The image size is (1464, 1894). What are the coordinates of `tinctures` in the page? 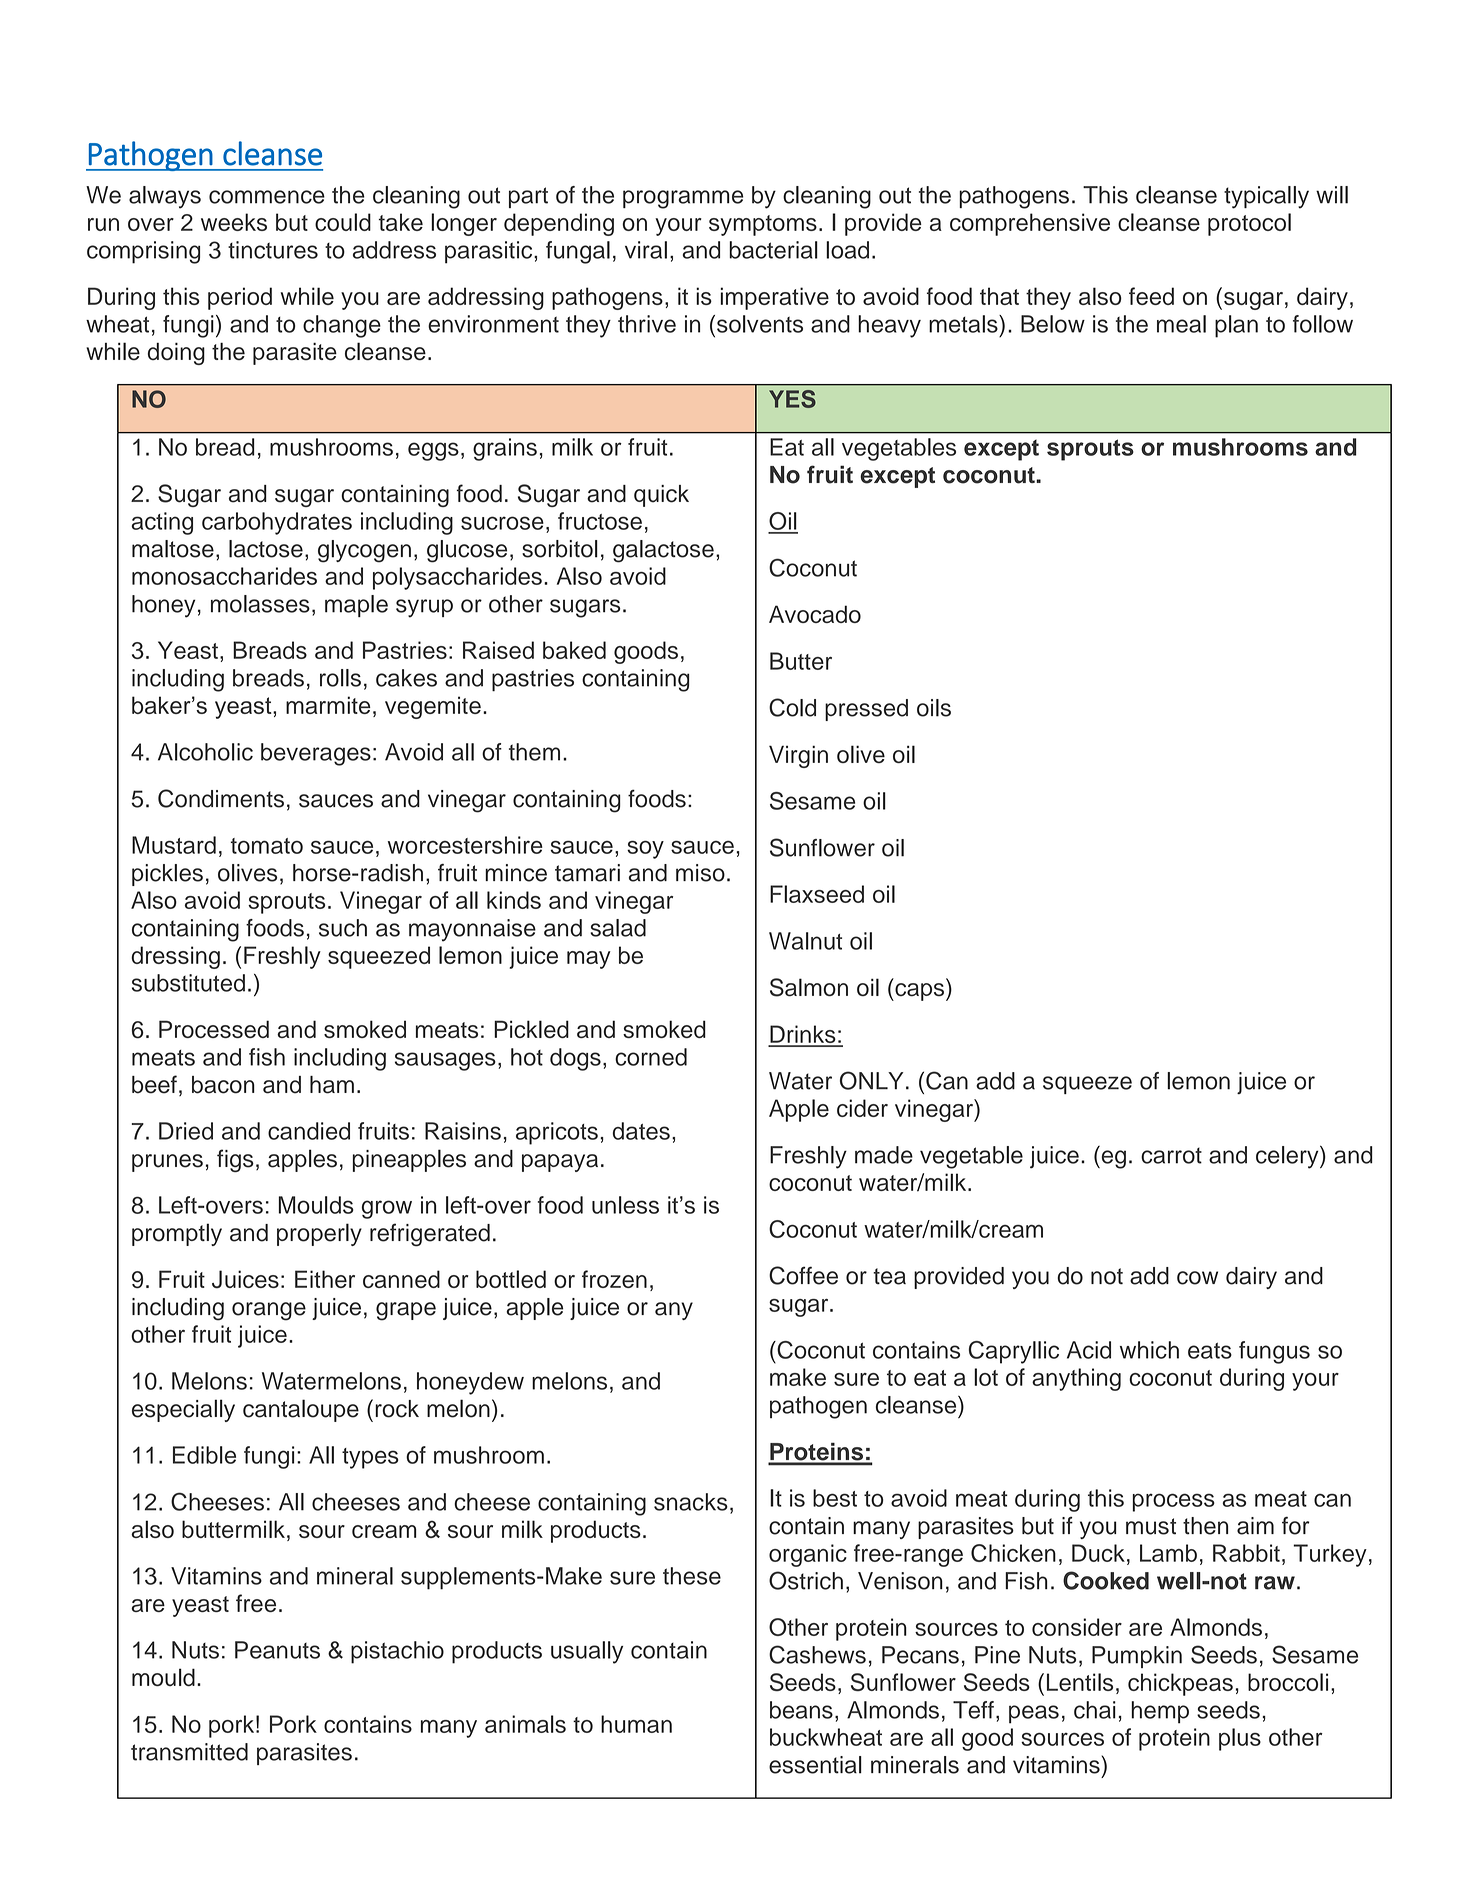 It's located at (273, 250).
